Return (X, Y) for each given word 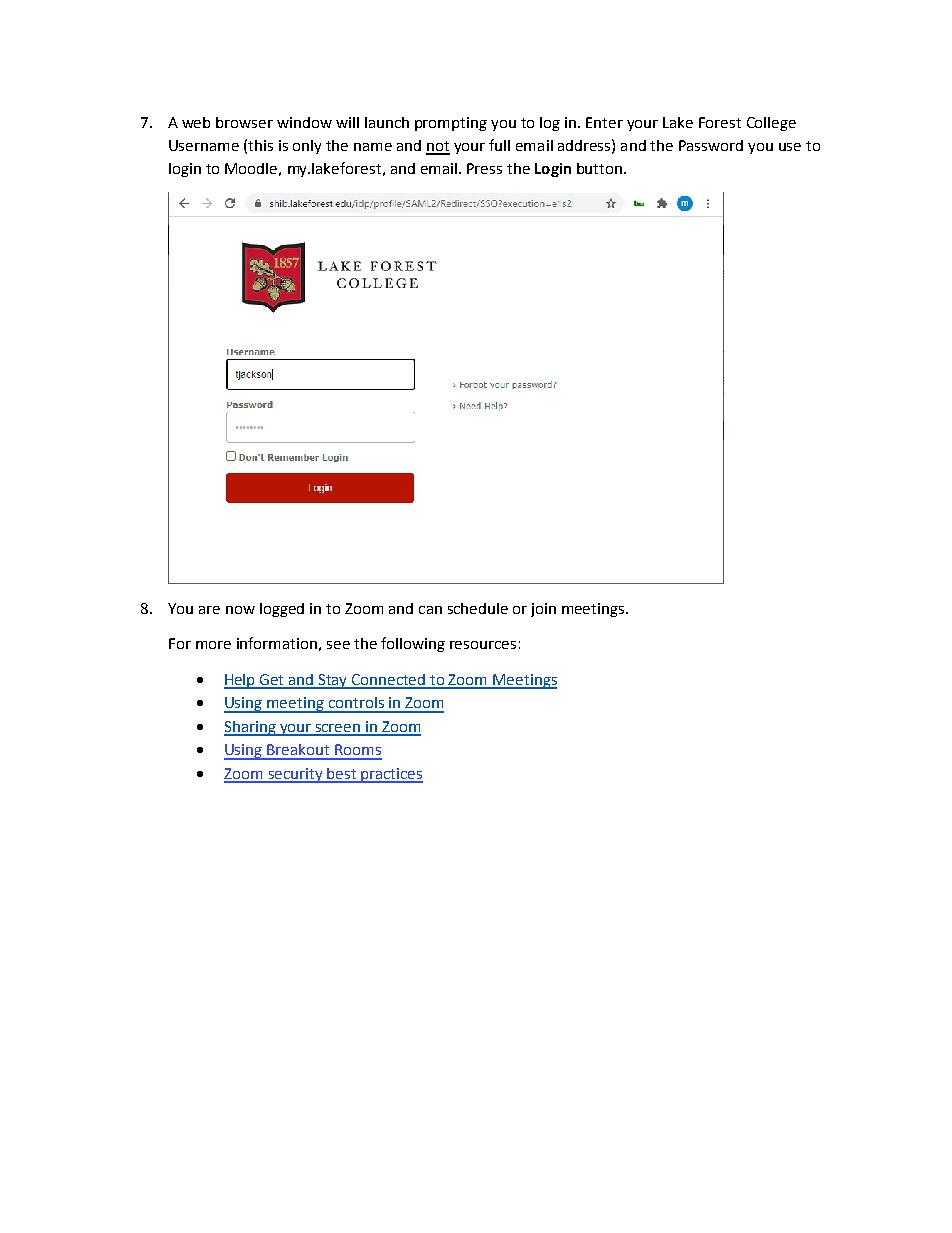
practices (391, 775)
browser (244, 122)
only (307, 147)
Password (711, 145)
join (543, 610)
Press (484, 168)
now (240, 610)
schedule (478, 608)
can (430, 610)
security (295, 775)
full (499, 145)
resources (483, 645)
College (771, 124)
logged (282, 610)
